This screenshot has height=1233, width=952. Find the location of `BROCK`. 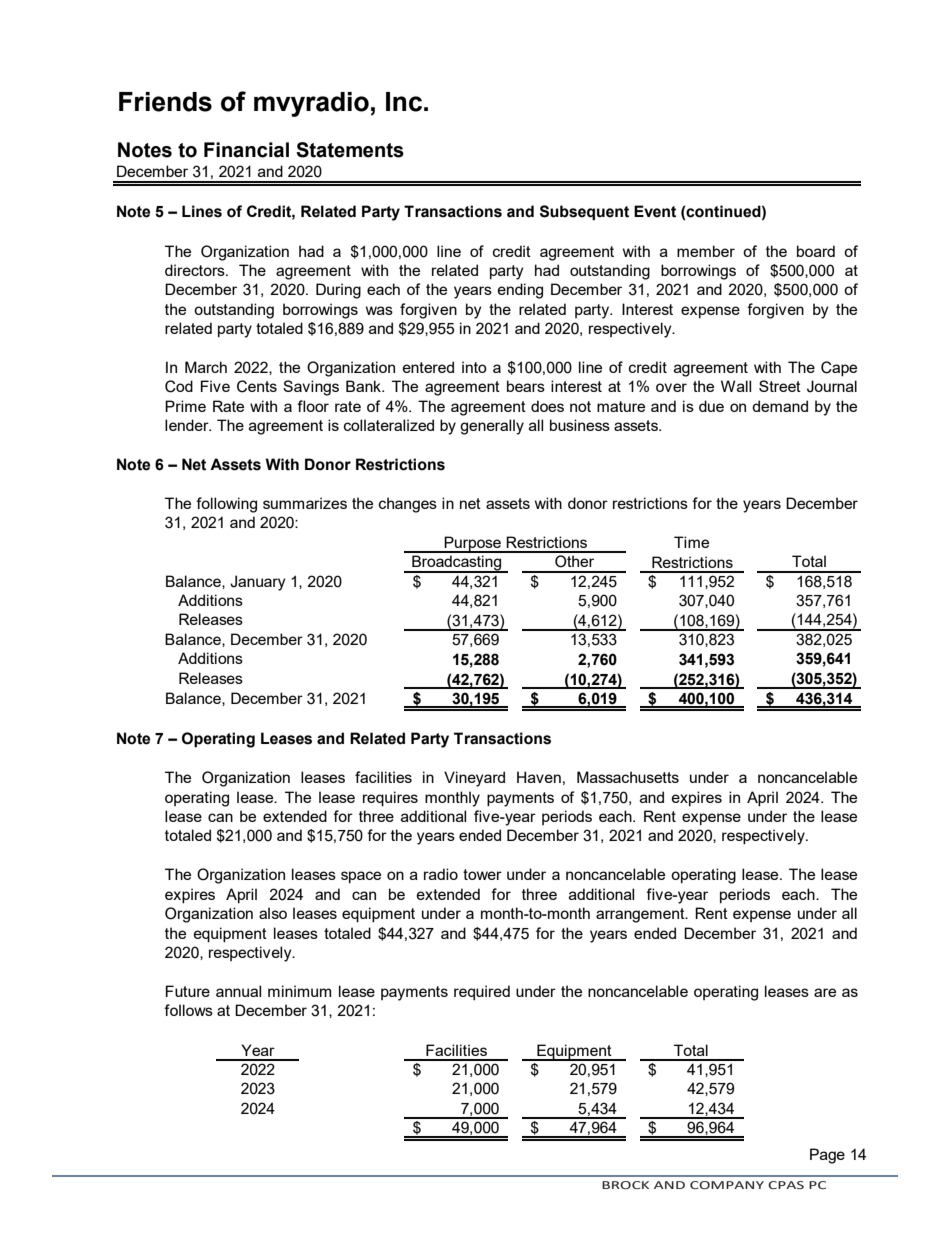

BROCK is located at coordinates (625, 1185).
